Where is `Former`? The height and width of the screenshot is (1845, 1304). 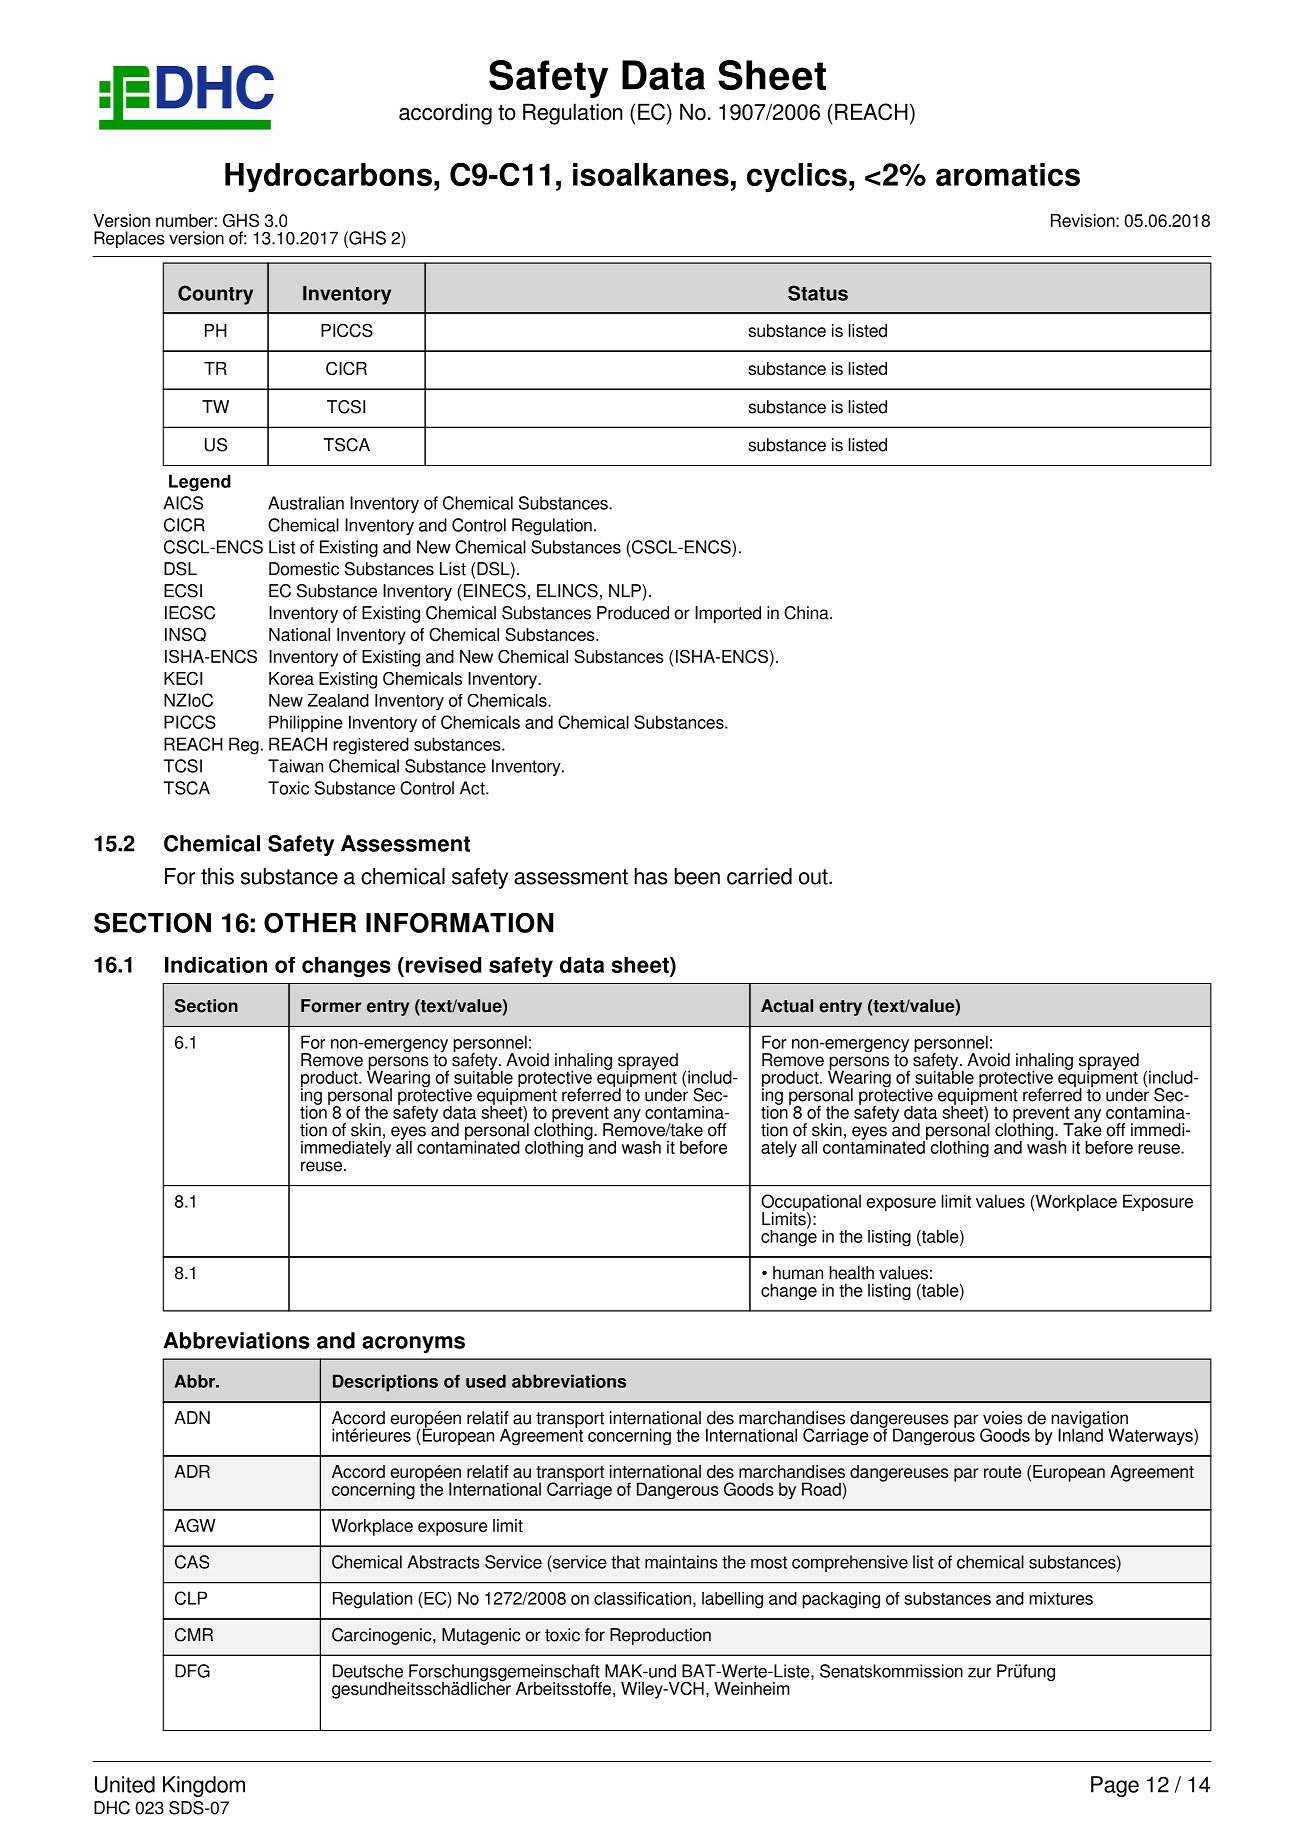
Former is located at coordinates (331, 1006).
